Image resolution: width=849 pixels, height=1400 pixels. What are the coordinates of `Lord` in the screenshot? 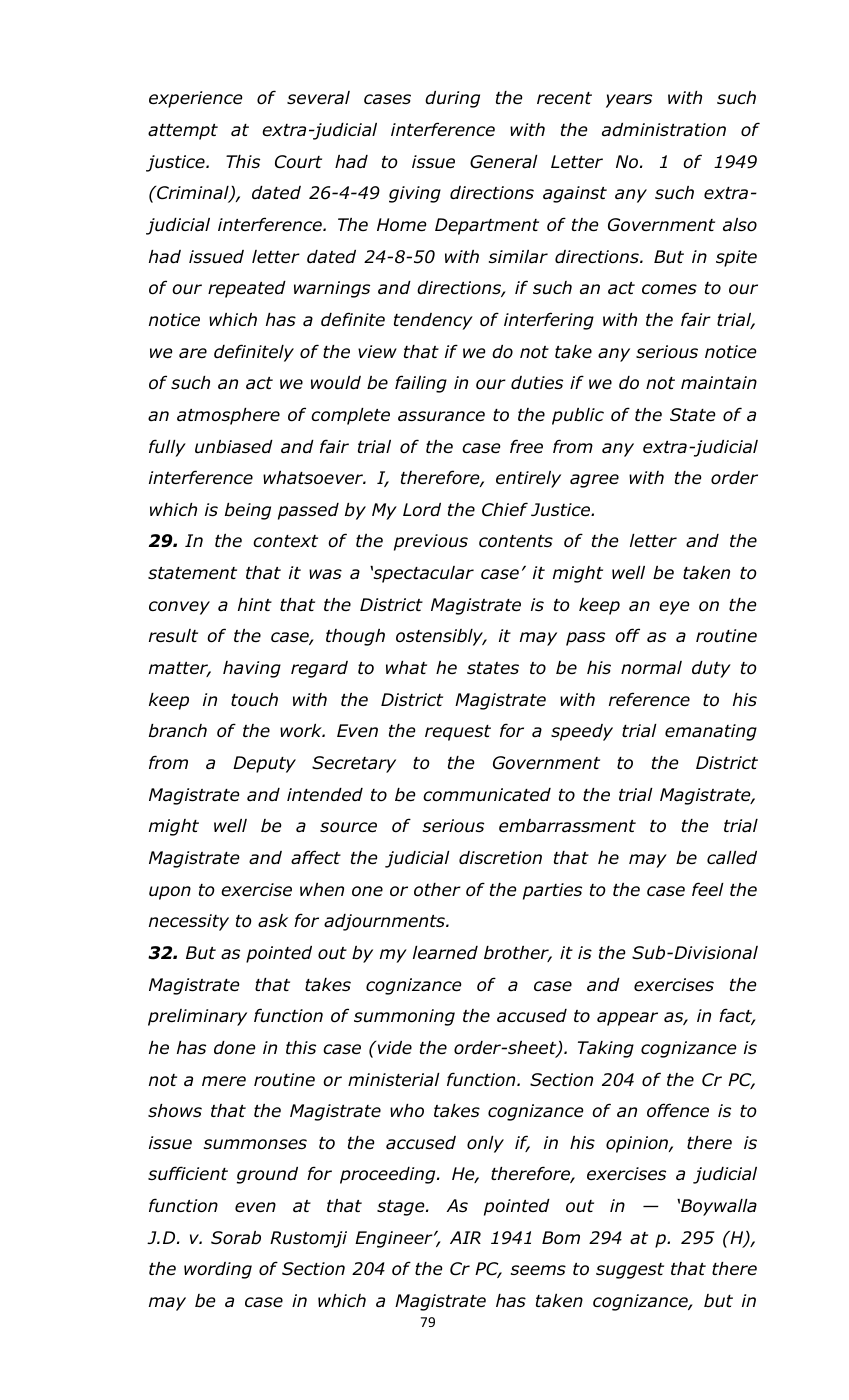 It's located at (422, 510).
